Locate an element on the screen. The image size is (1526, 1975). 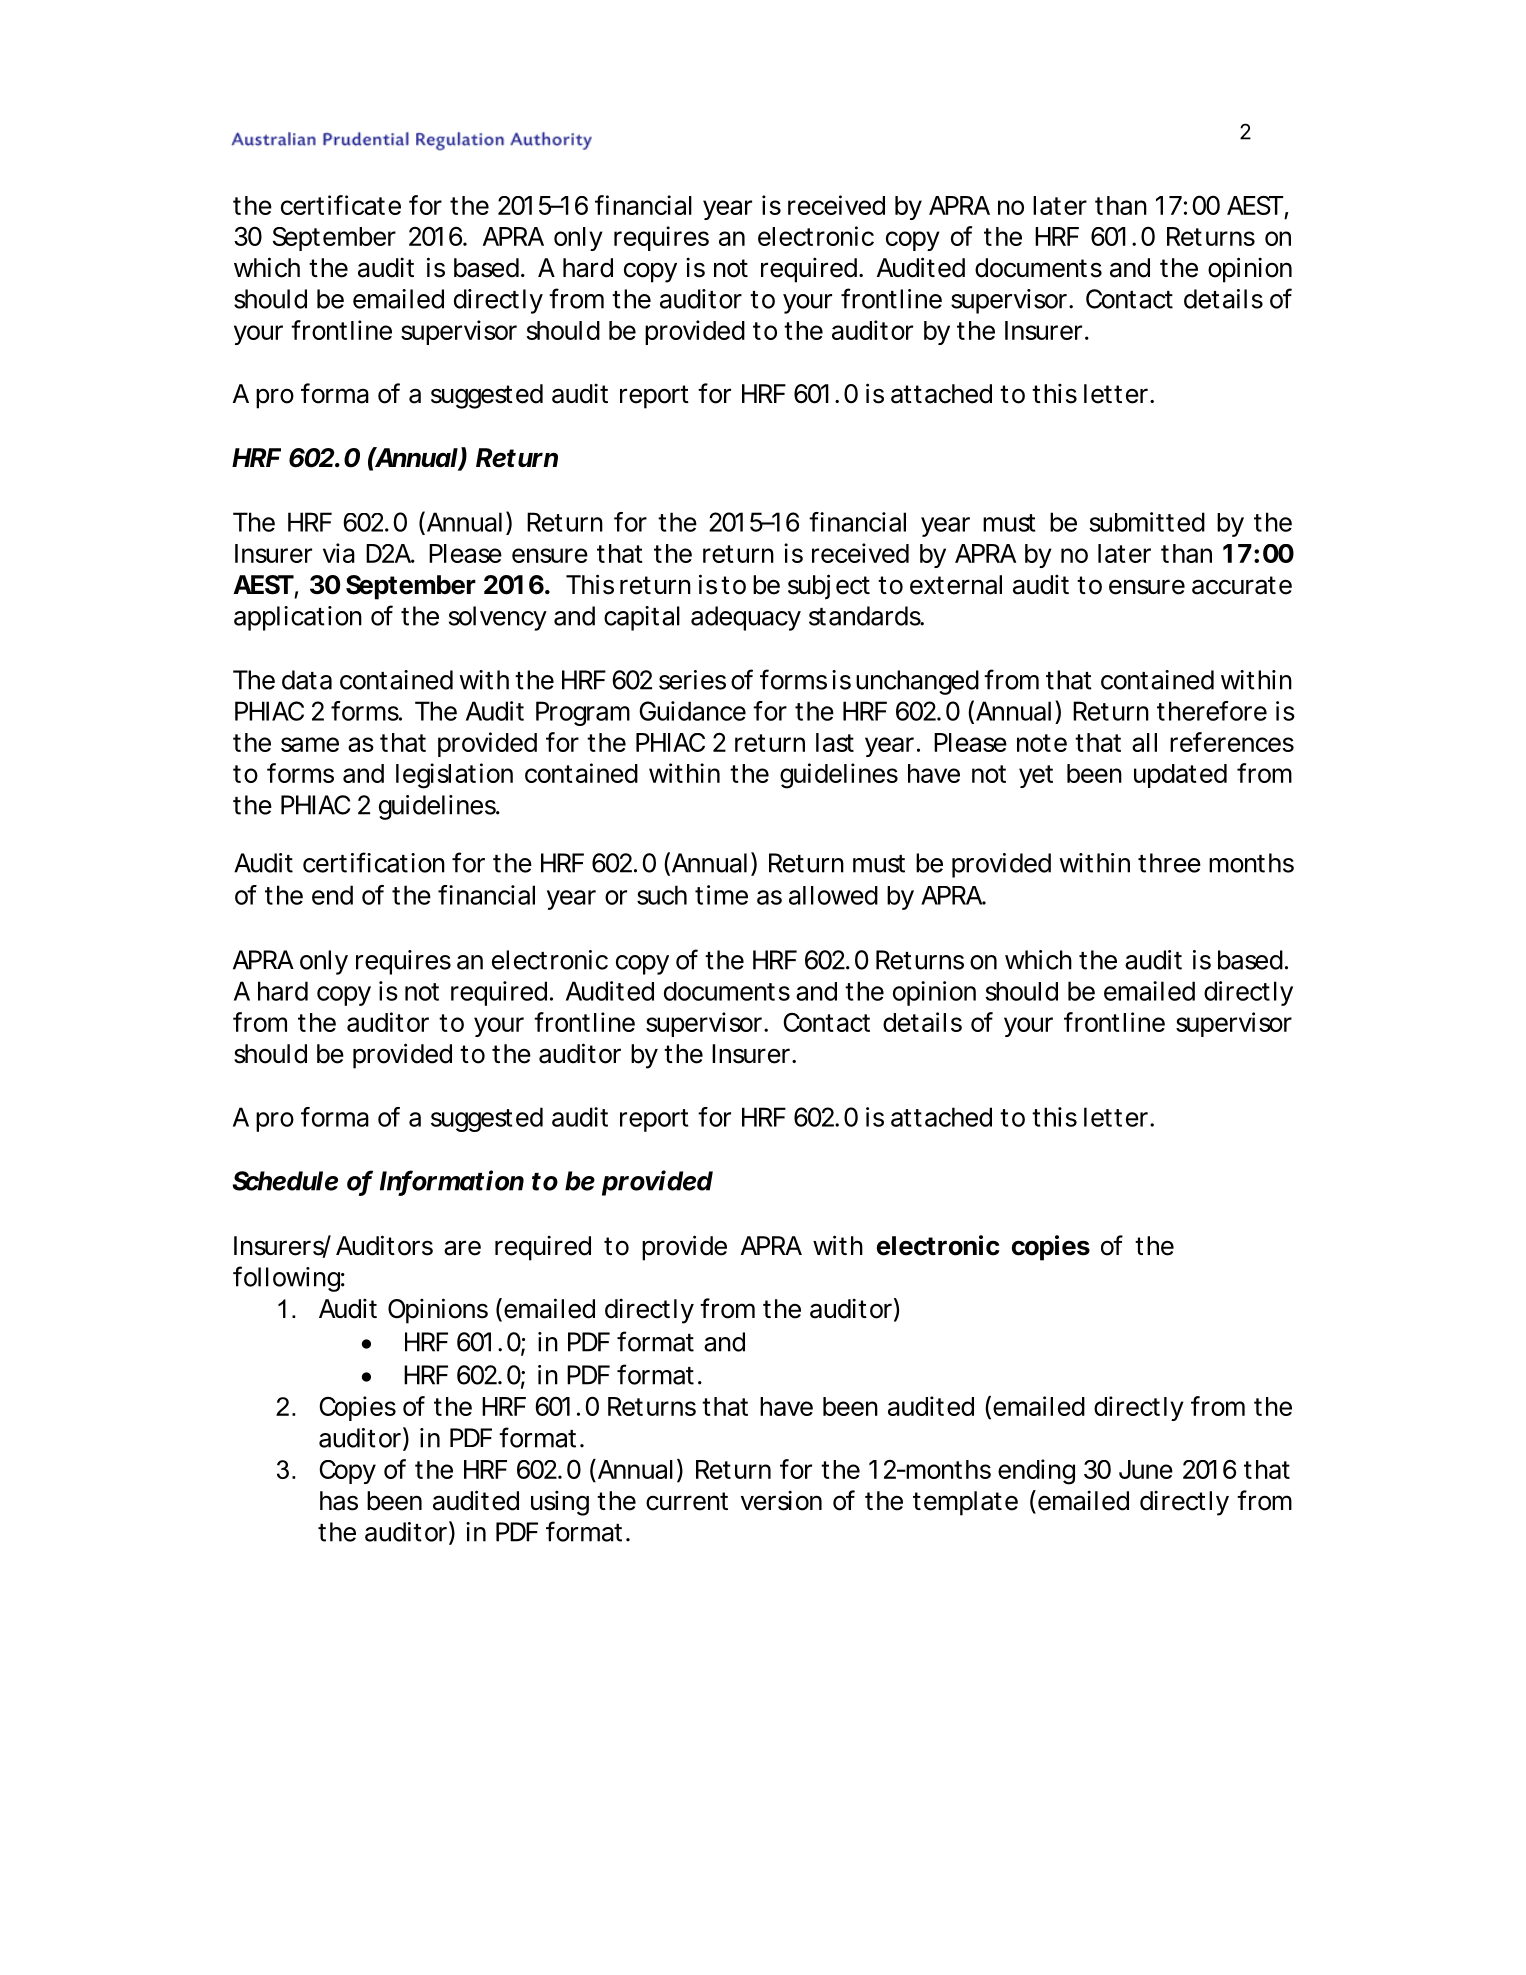
Guidance is located at coordinates (692, 711).
